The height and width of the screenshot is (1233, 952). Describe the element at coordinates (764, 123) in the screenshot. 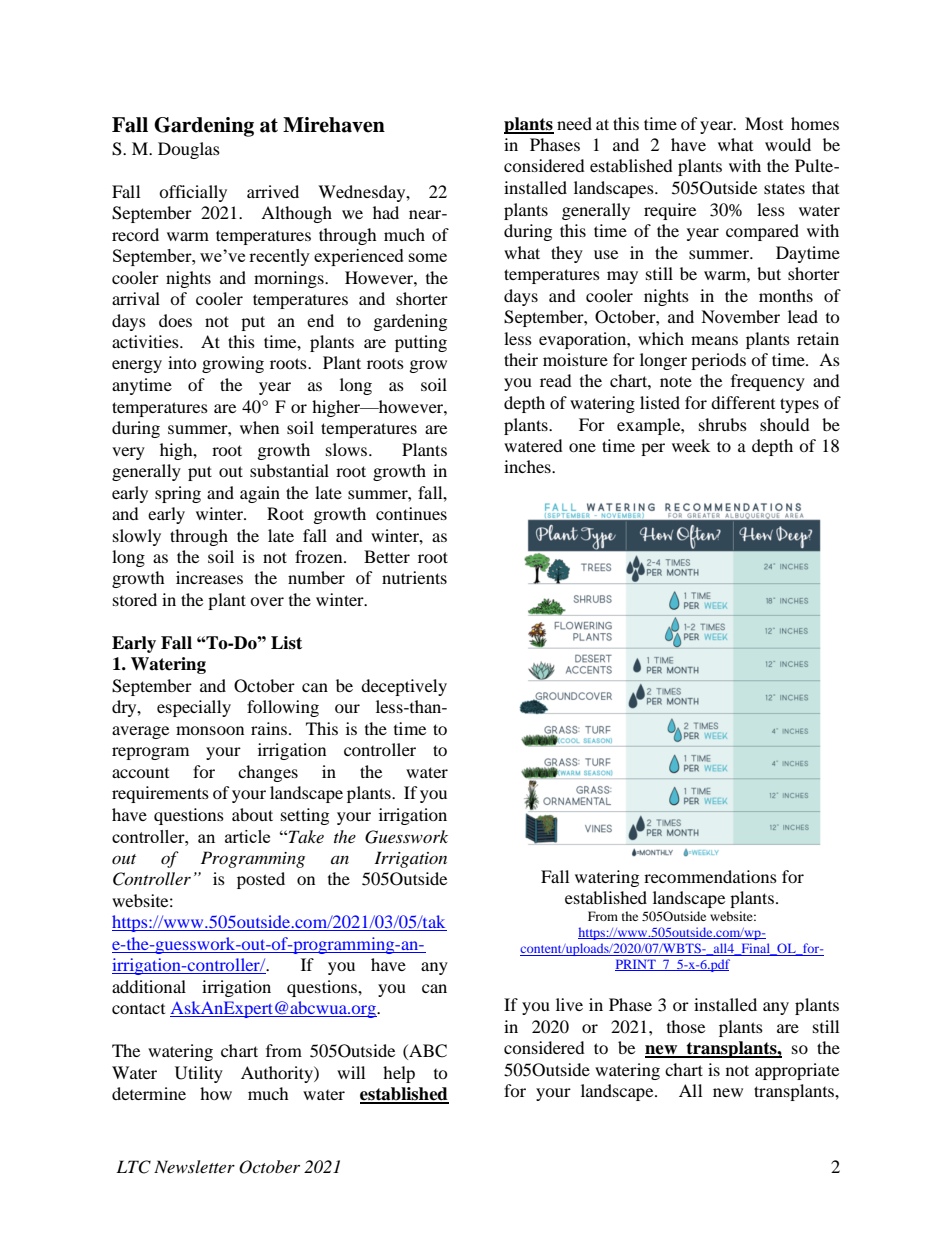

I see `Most` at that location.
